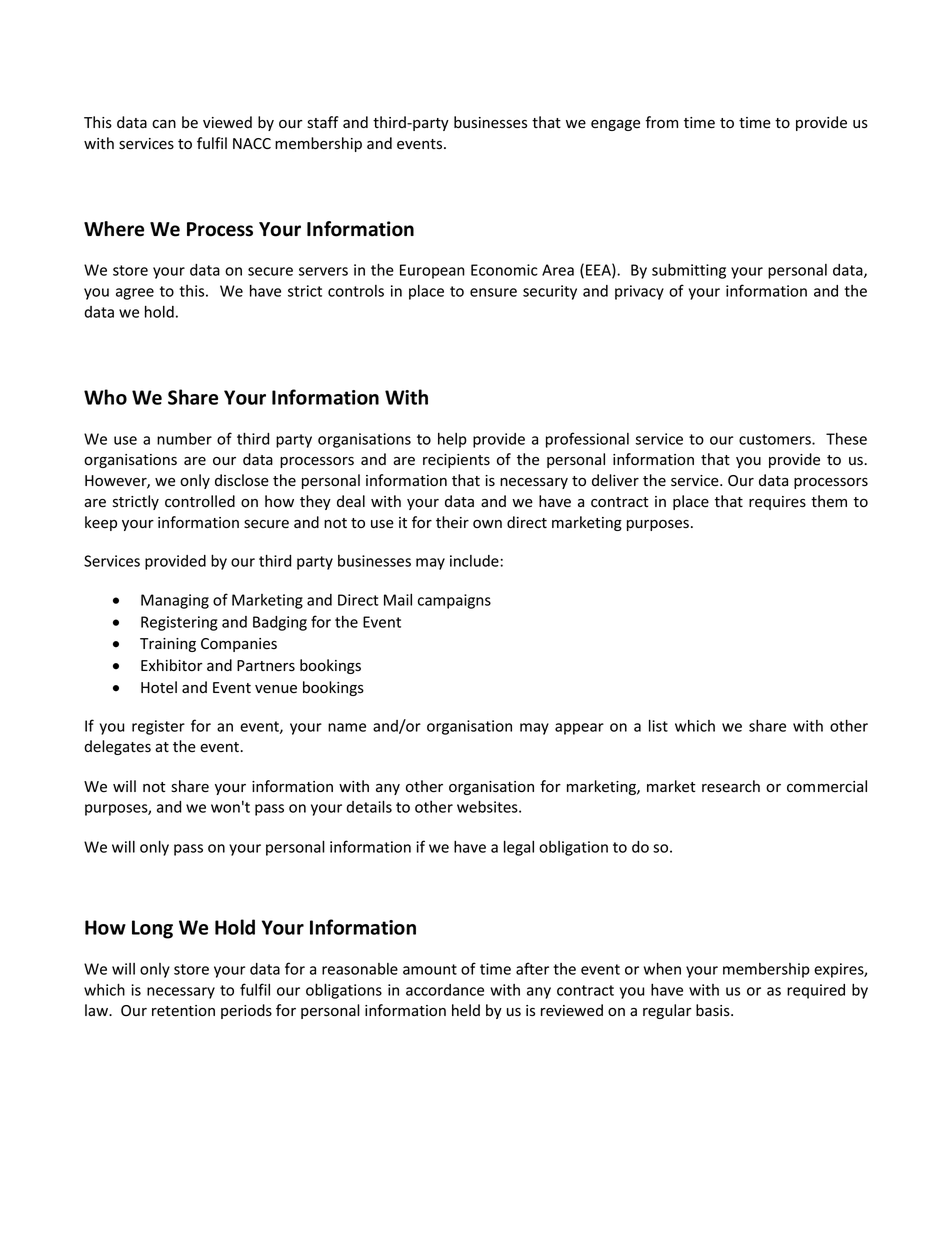 The image size is (952, 1233). Describe the element at coordinates (164, 124) in the page. I see `can` at that location.
